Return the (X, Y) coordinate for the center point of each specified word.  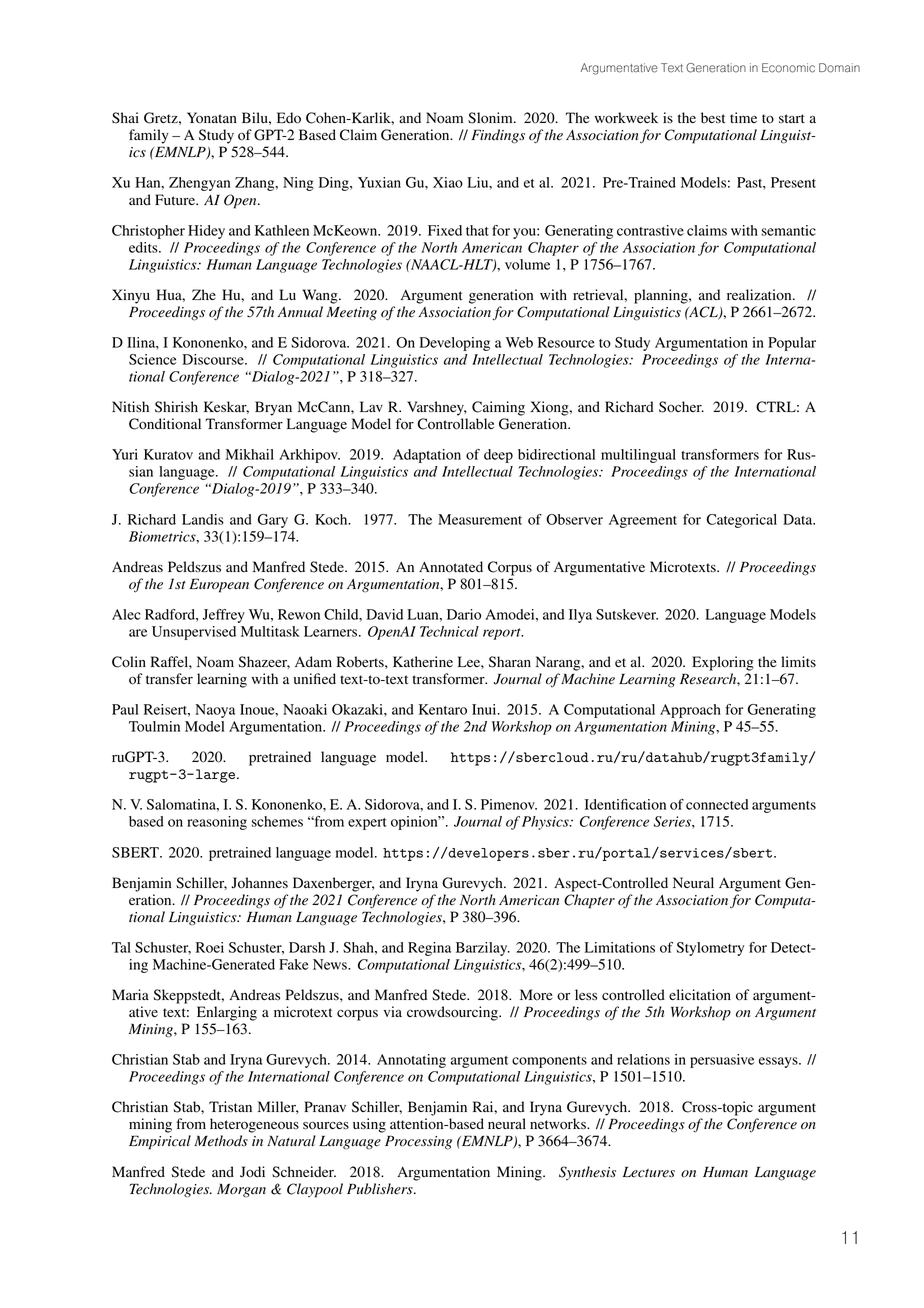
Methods (221, 1141)
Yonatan (212, 118)
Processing (418, 1142)
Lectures (649, 1172)
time (743, 117)
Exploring (723, 663)
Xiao (448, 182)
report (503, 634)
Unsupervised (194, 633)
